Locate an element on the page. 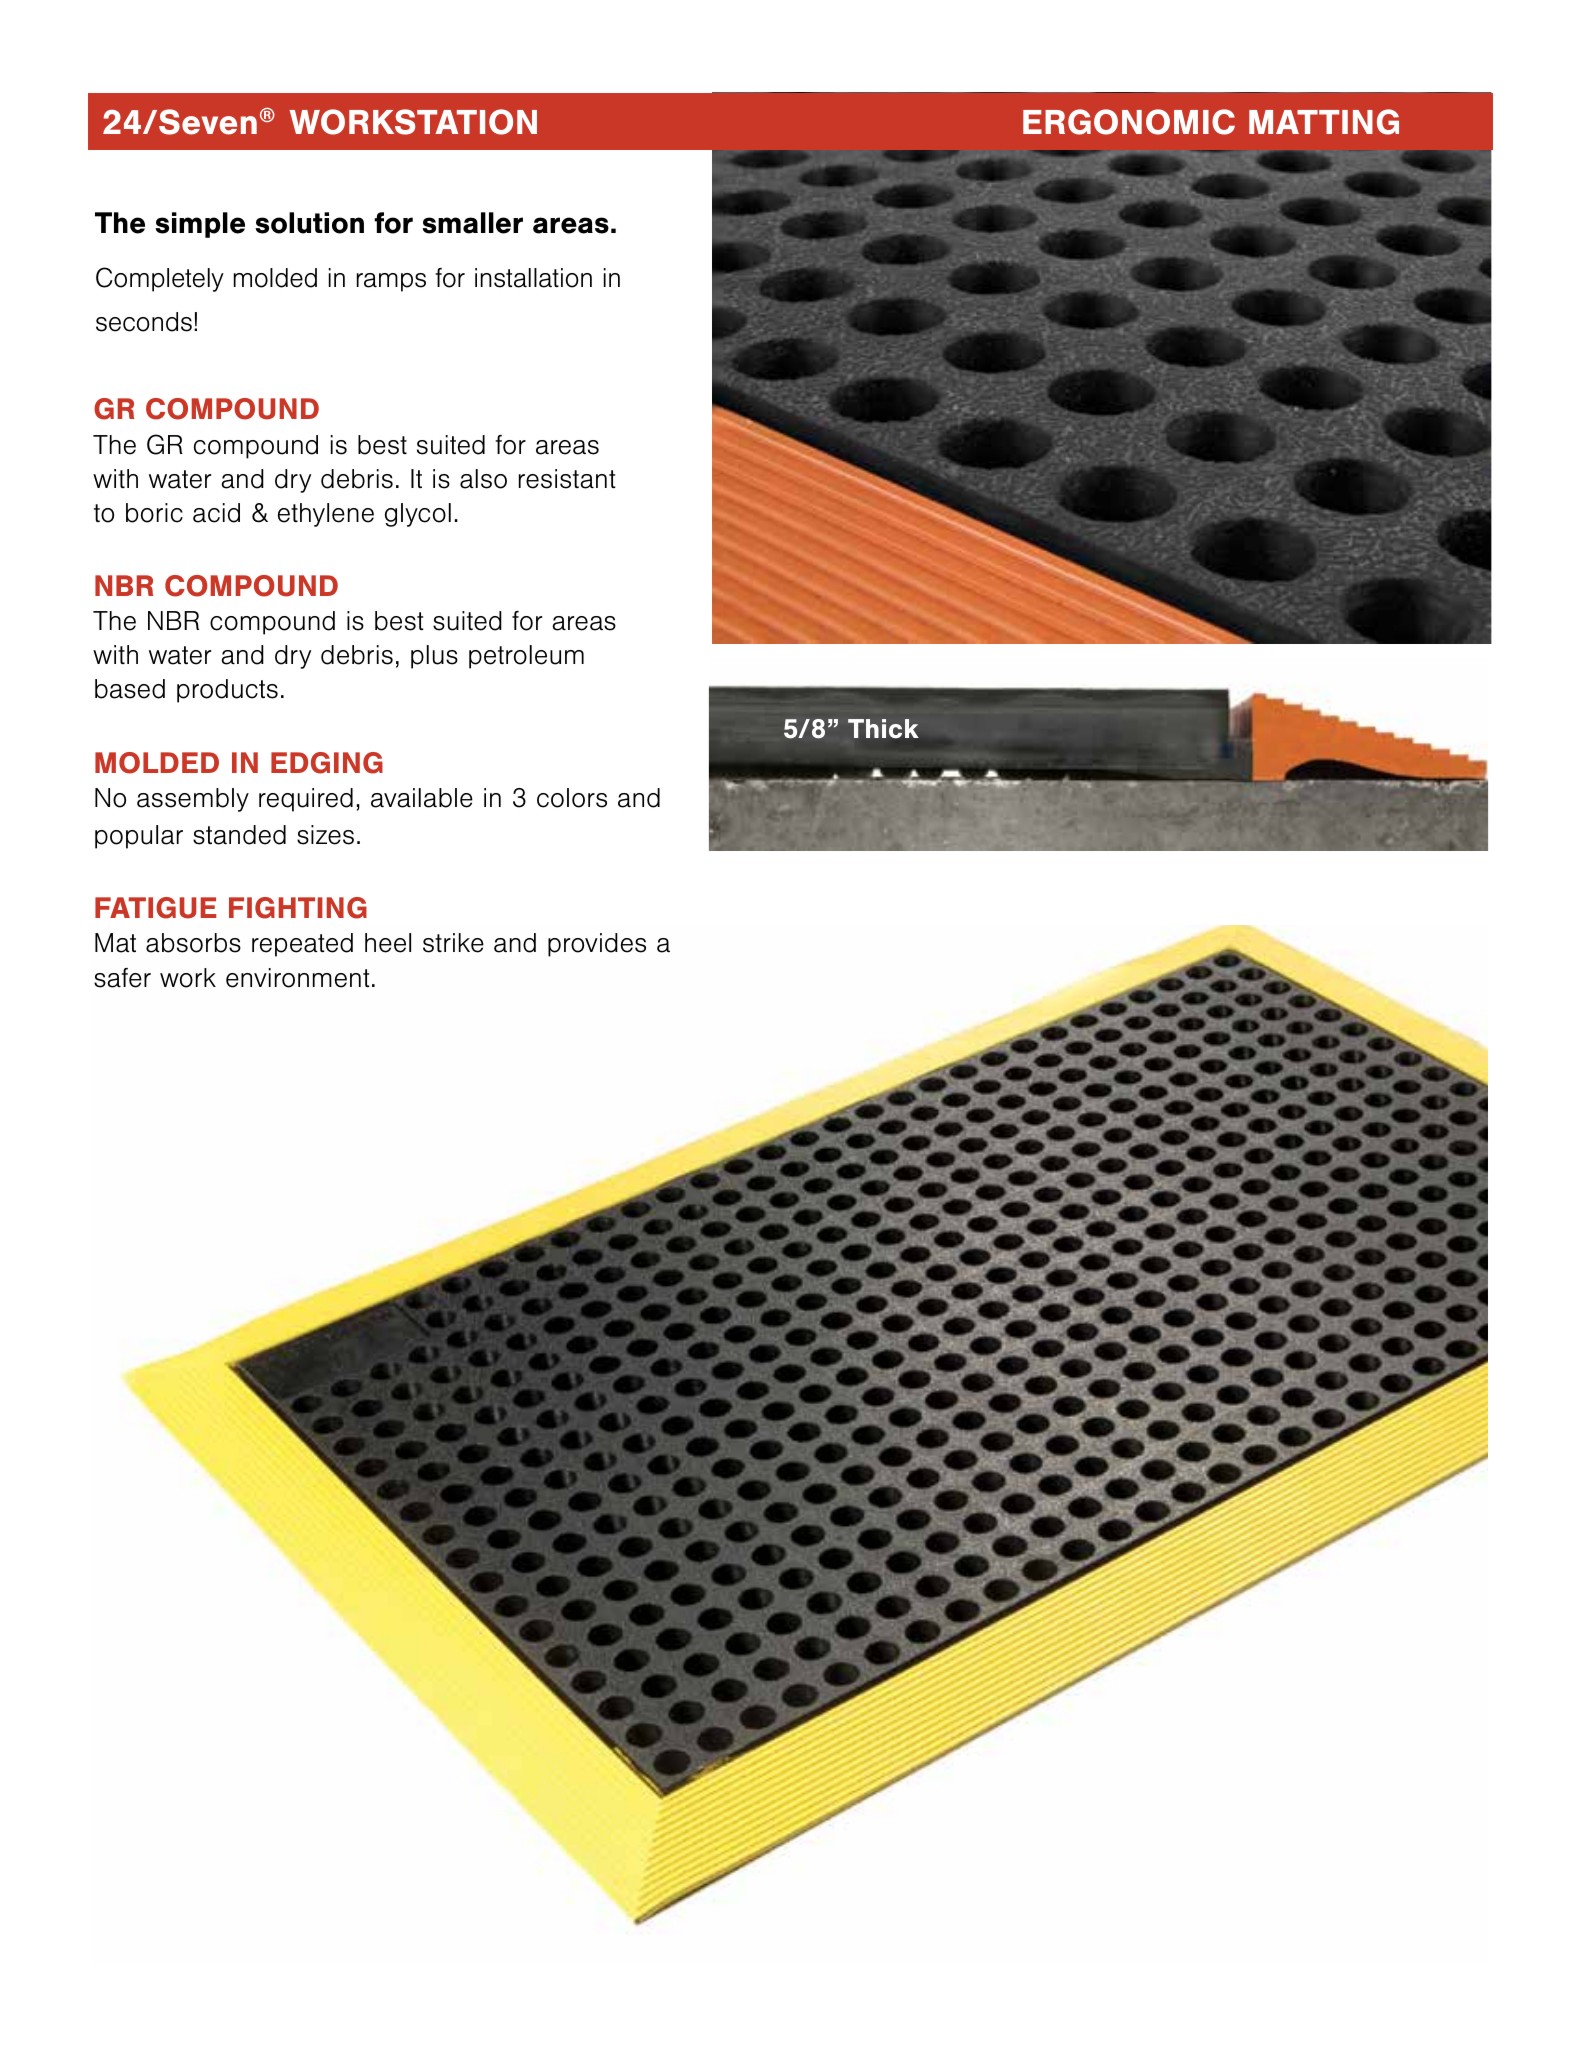 The height and width of the image is (2045, 1581). strike is located at coordinates (453, 943).
